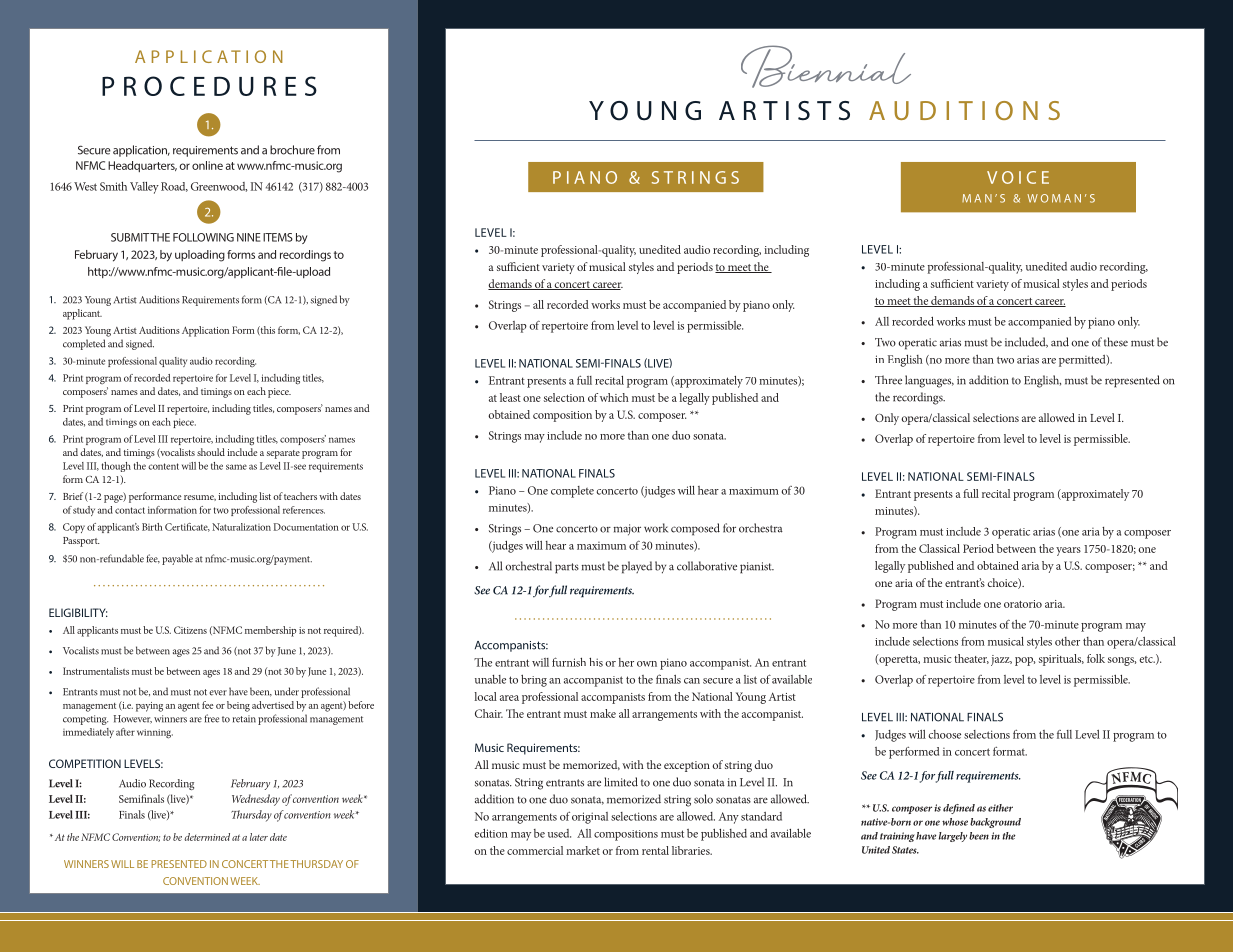 The image size is (1233, 952). I want to click on original, so click(590, 818).
